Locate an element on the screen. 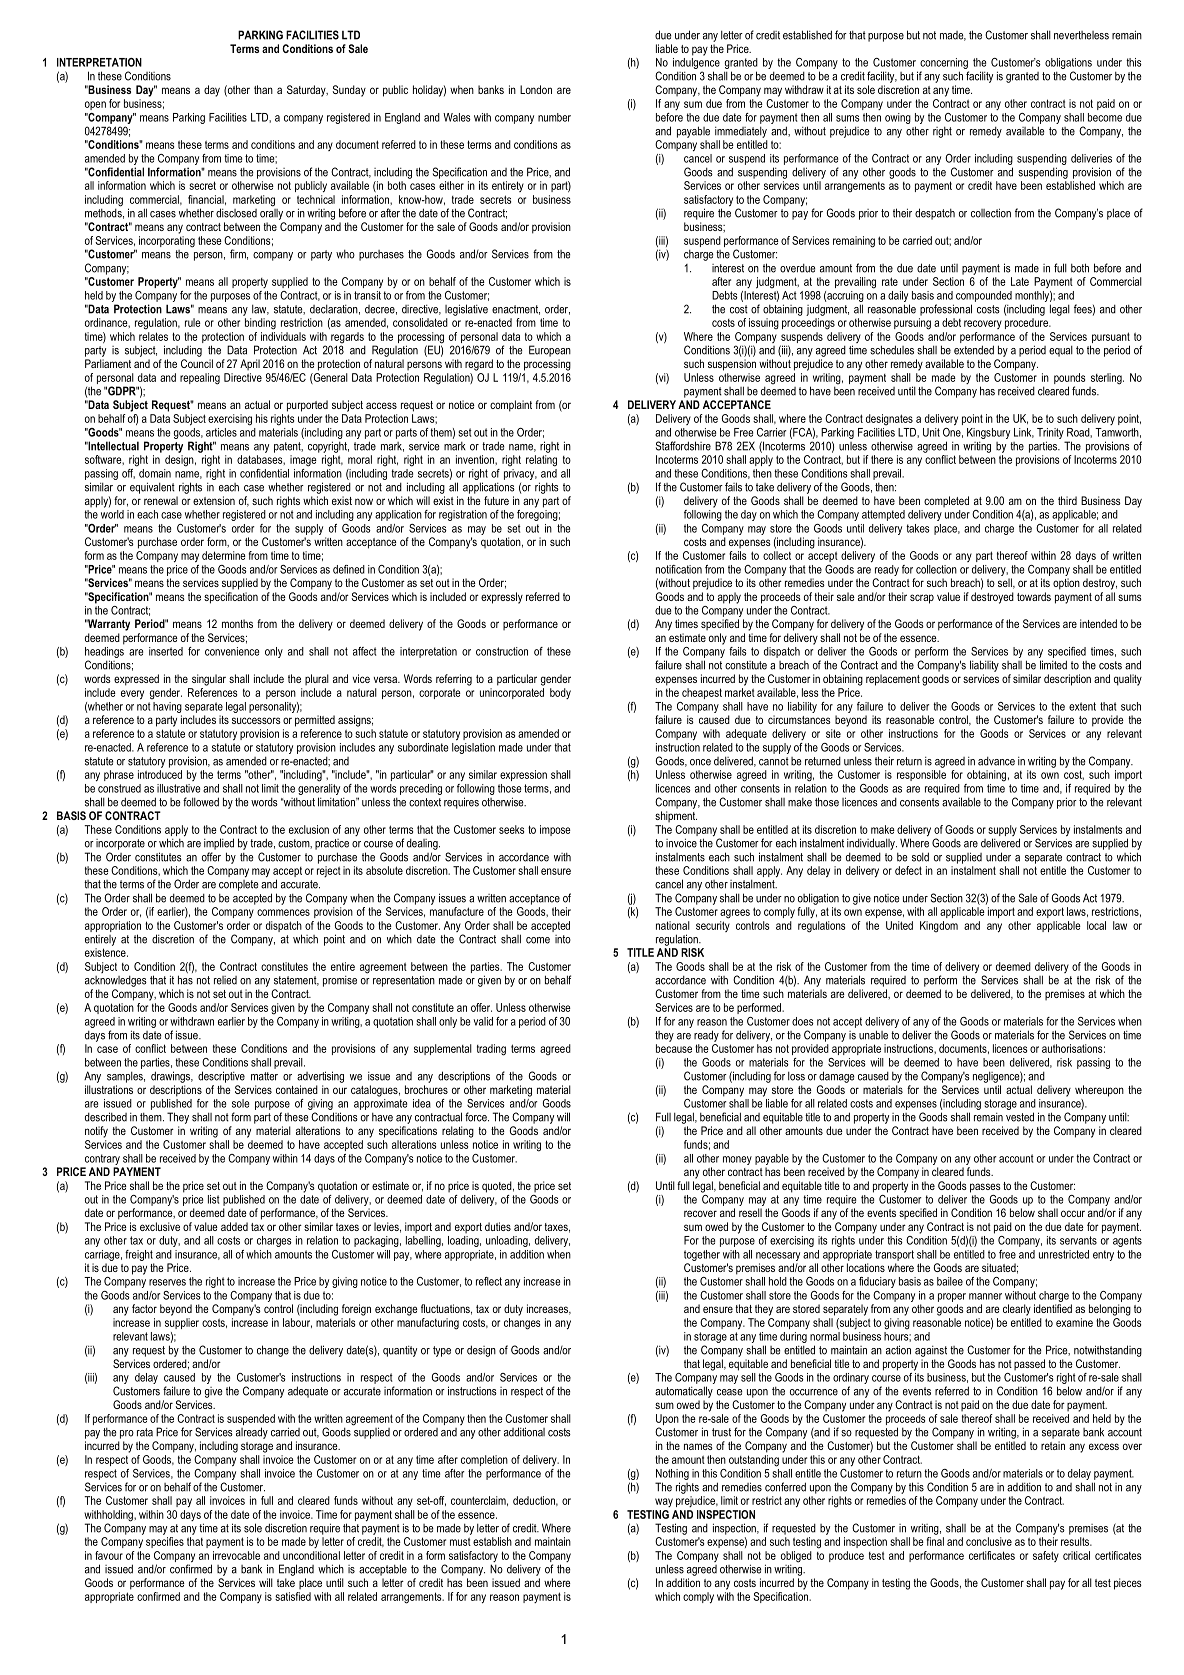 The width and height of the screenshot is (1184, 1675). despatch is located at coordinates (935, 214).
